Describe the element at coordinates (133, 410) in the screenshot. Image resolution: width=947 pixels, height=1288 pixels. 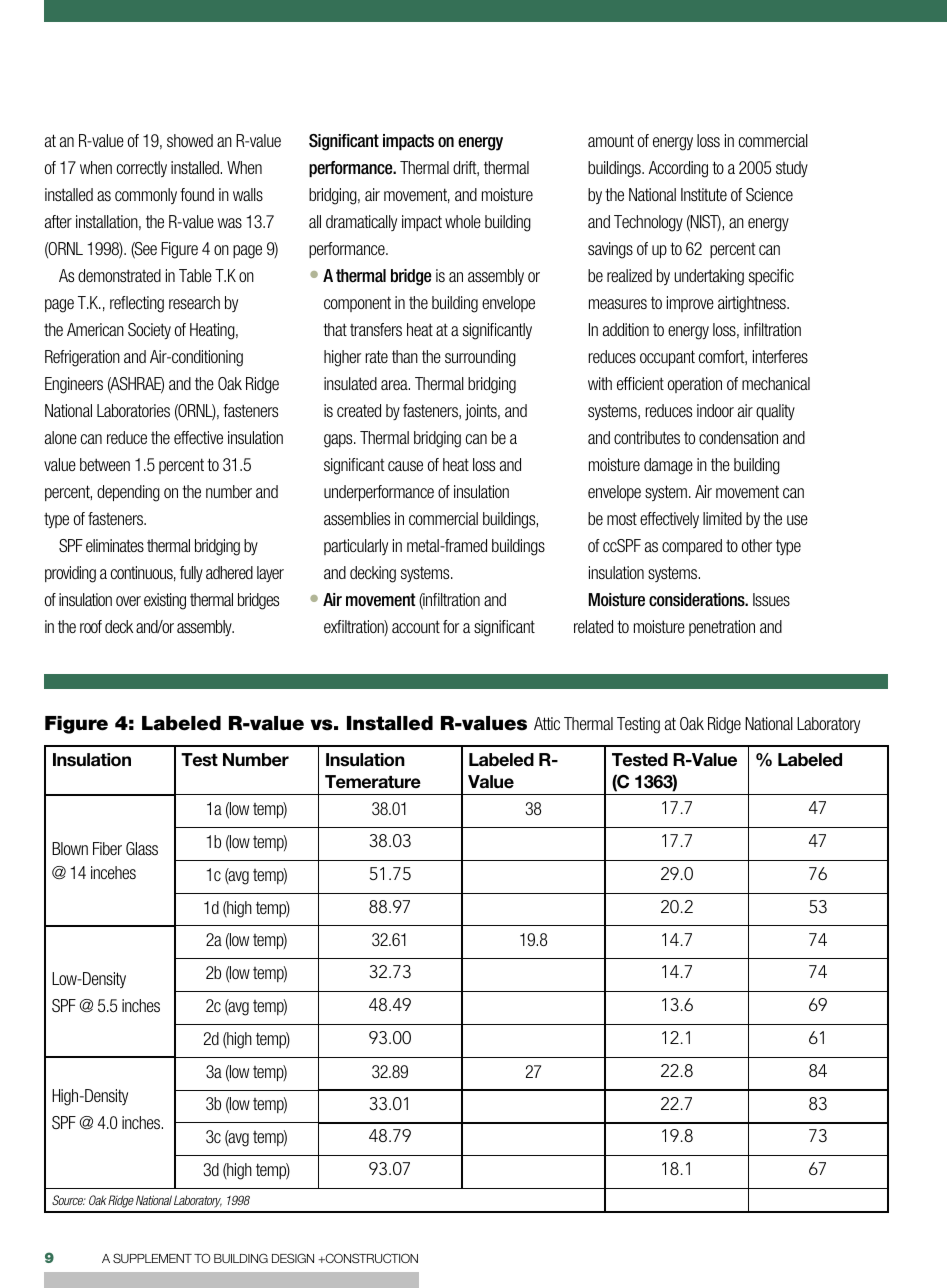
I see `Laboratories` at that location.
